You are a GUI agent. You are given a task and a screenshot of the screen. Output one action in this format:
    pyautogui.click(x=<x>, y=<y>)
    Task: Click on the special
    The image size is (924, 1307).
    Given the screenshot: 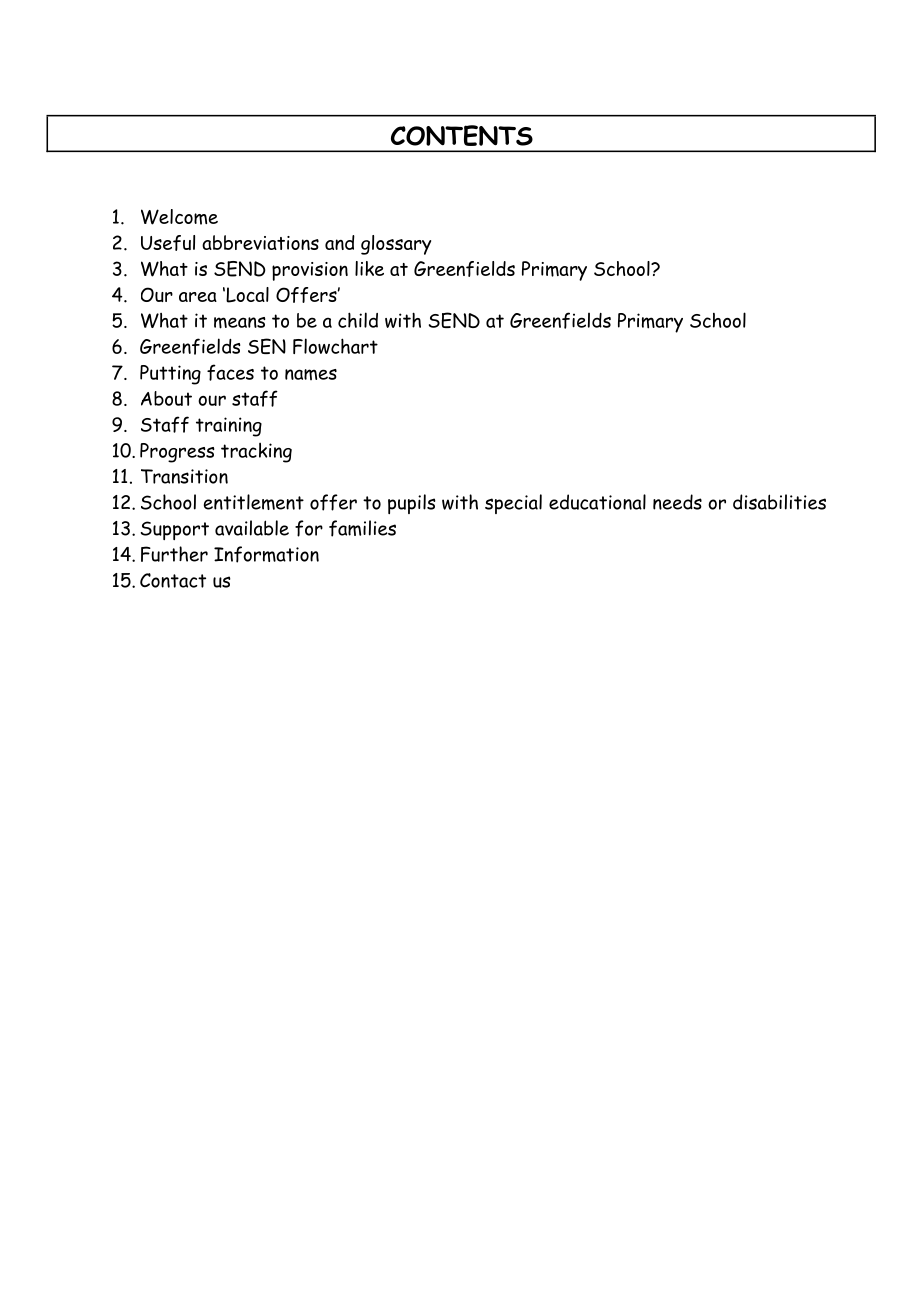 What is the action you would take?
    pyautogui.click(x=513, y=504)
